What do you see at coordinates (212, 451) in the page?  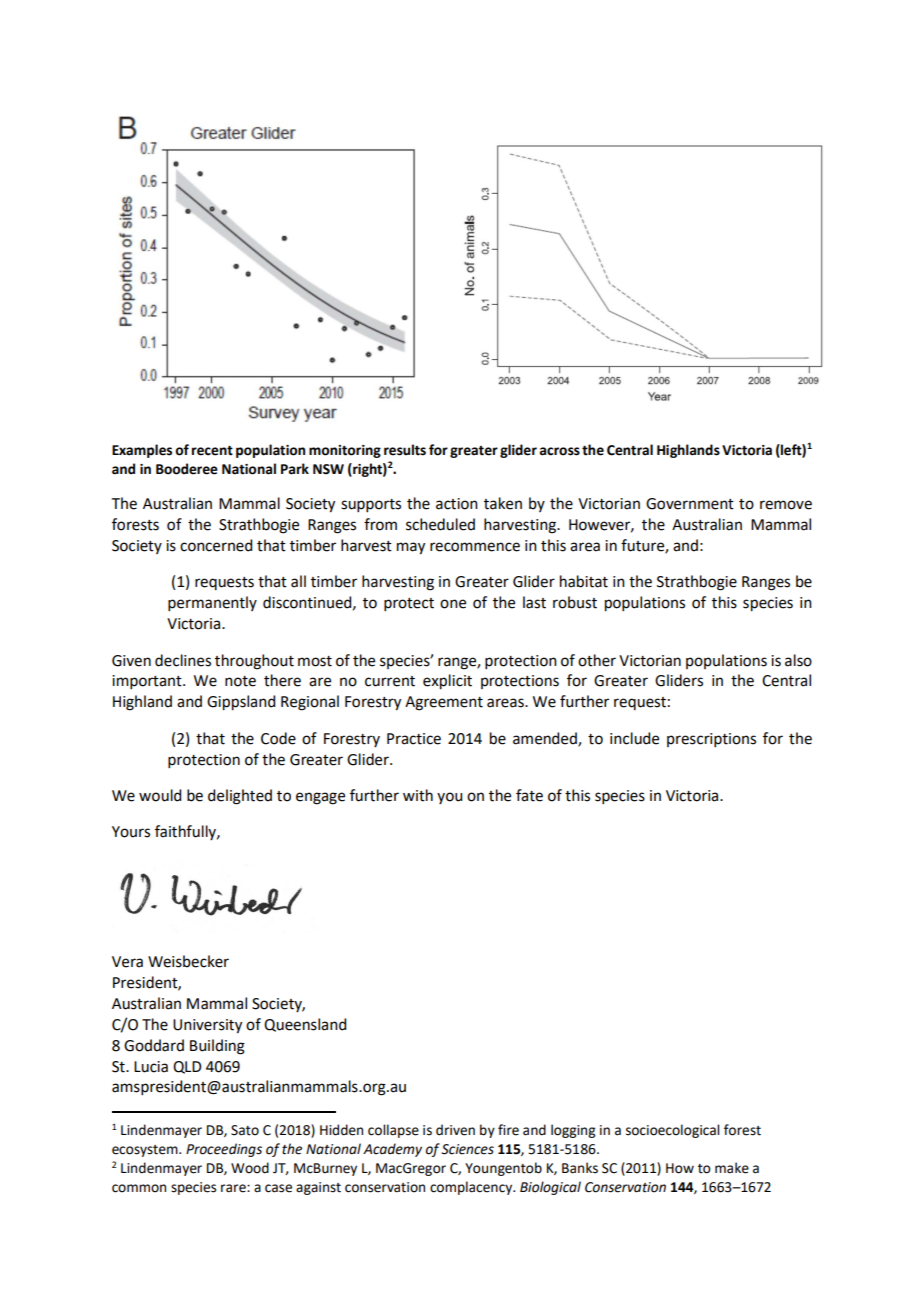 I see `recent` at bounding box center [212, 451].
